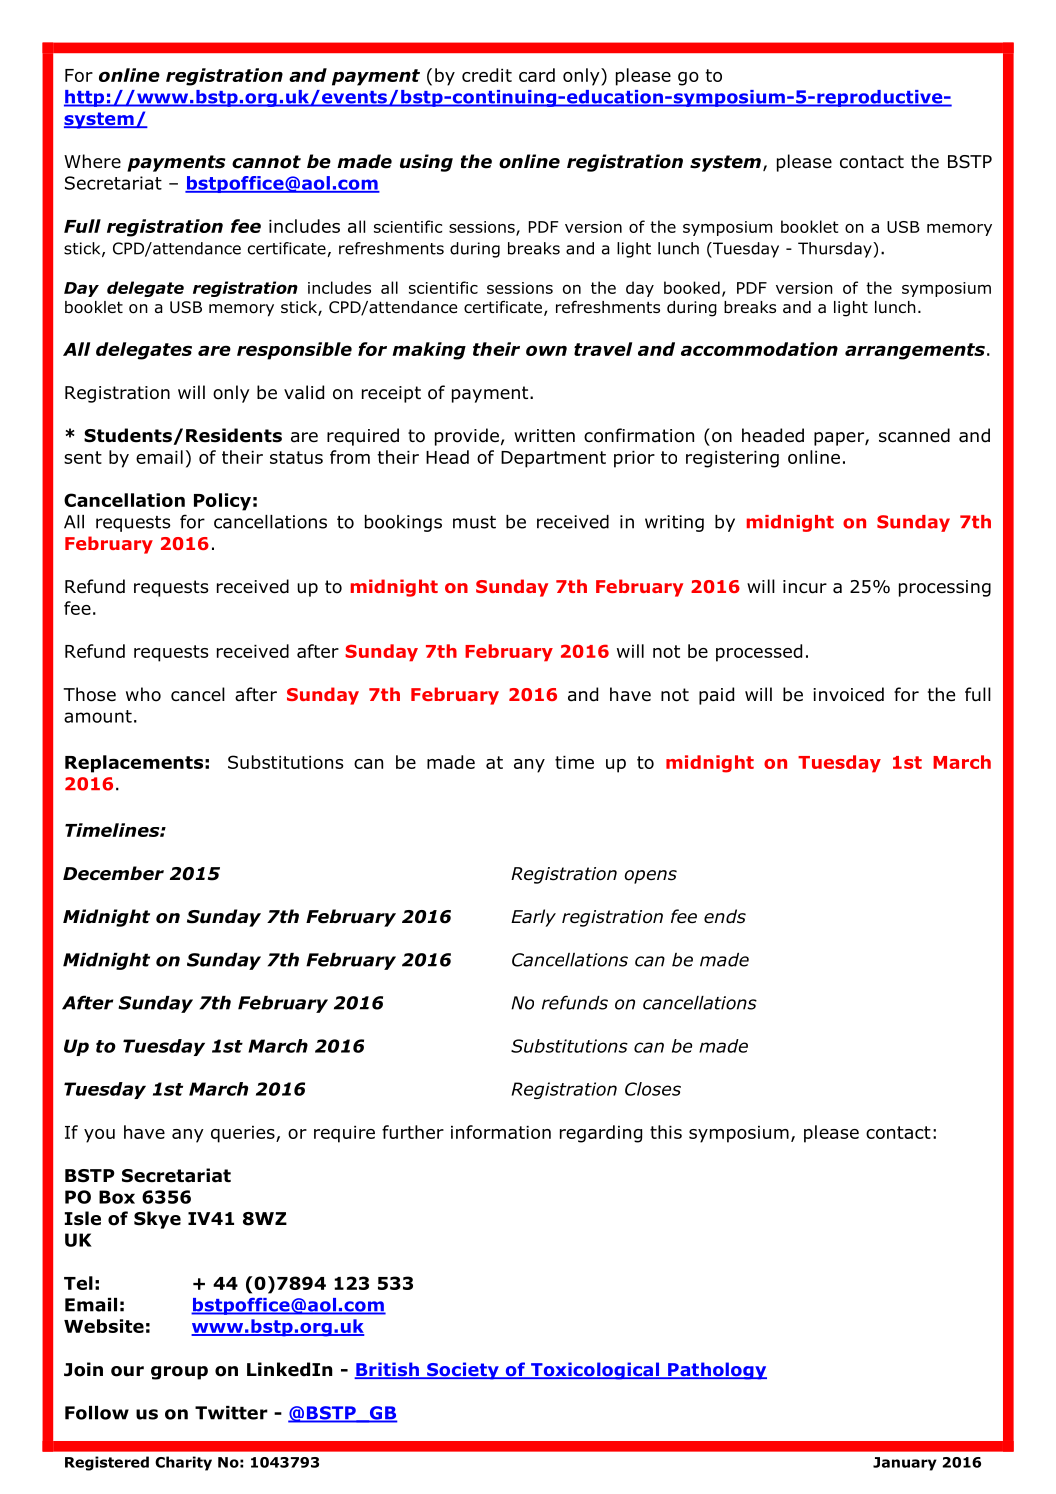  I want to click on cannot, so click(266, 162).
